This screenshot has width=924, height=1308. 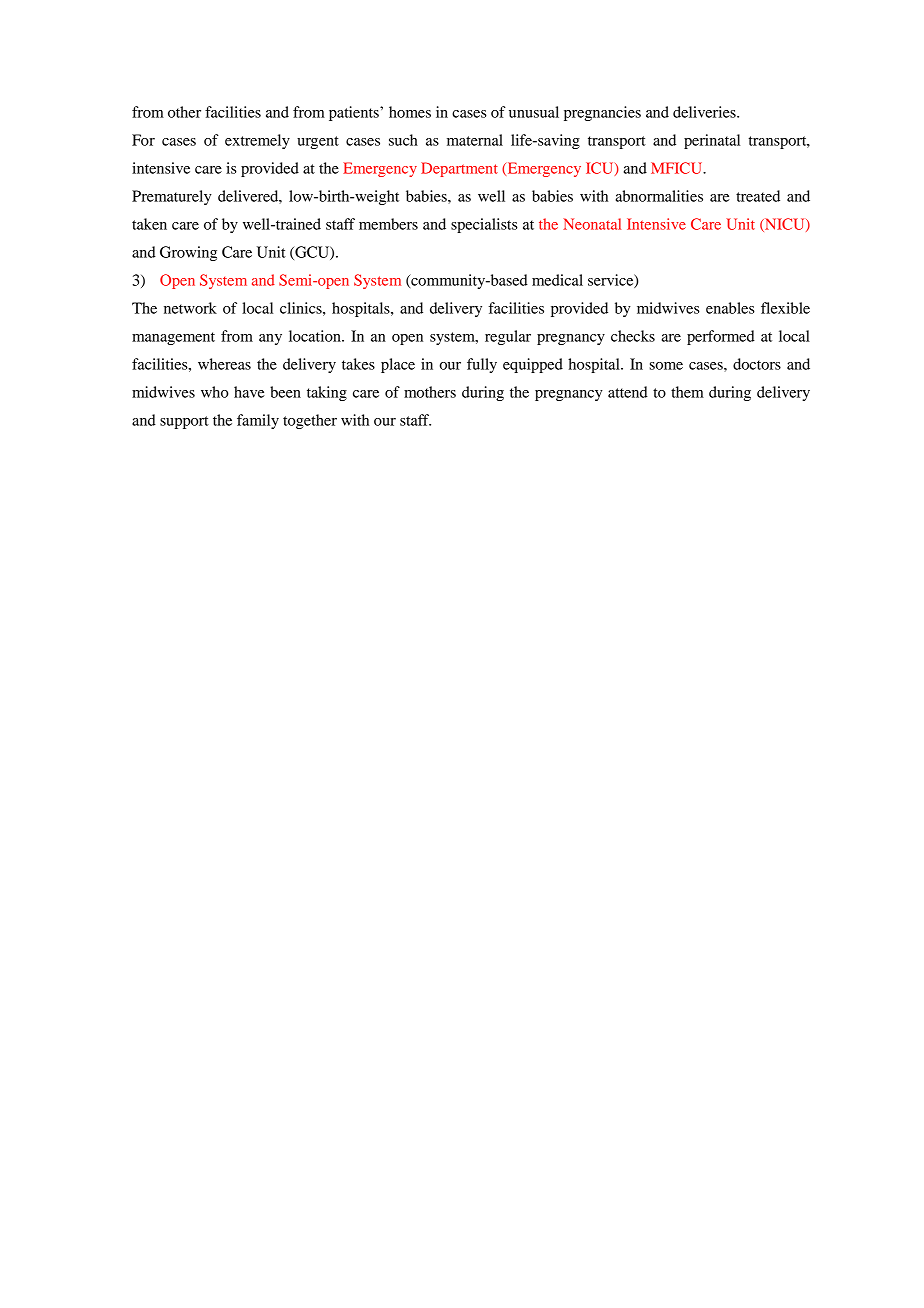 I want to click on medical, so click(x=557, y=280).
